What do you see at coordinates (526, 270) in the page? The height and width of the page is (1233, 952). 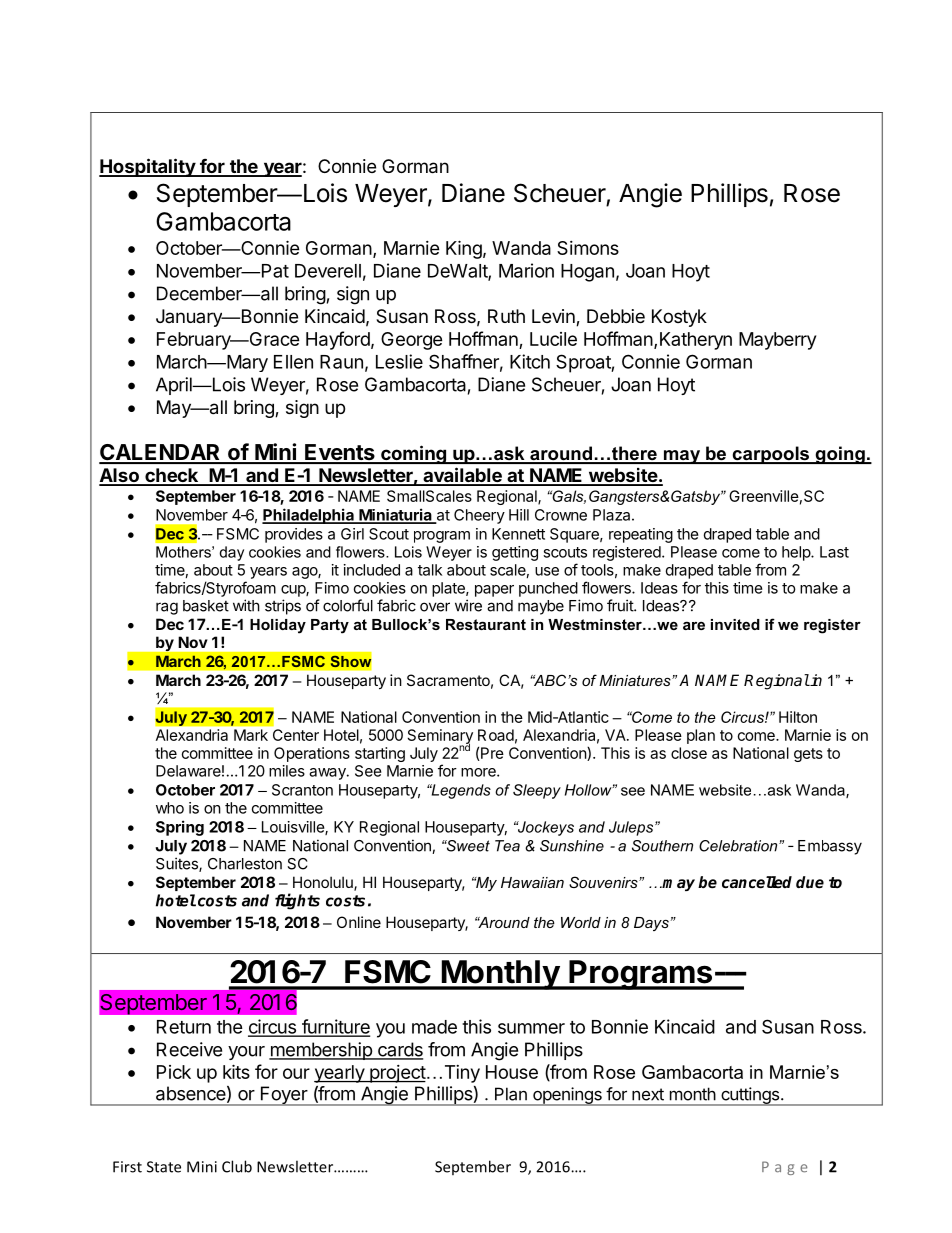 I see `Marion` at bounding box center [526, 270].
